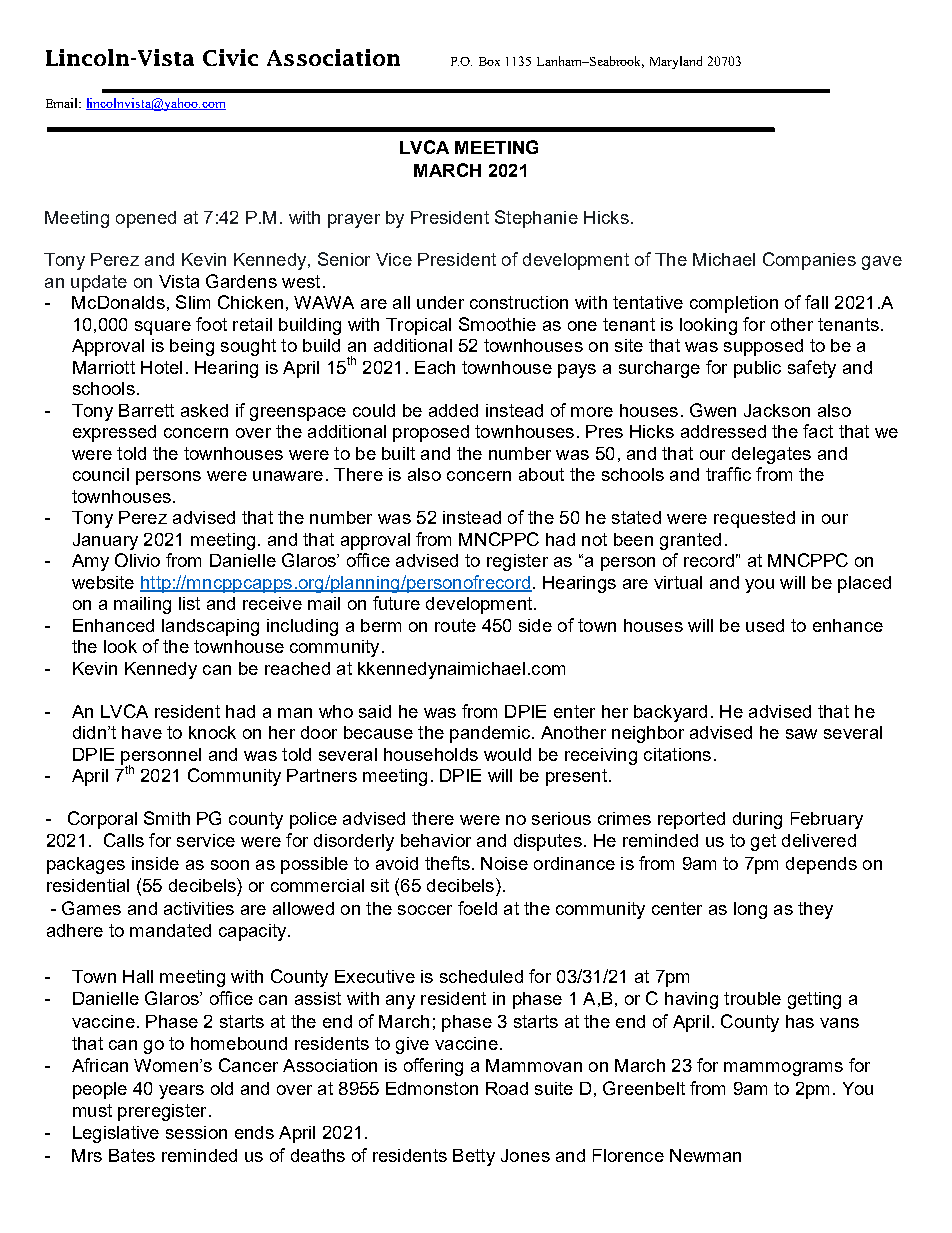 Image resolution: width=952 pixels, height=1233 pixels. I want to click on Betty, so click(474, 1157).
